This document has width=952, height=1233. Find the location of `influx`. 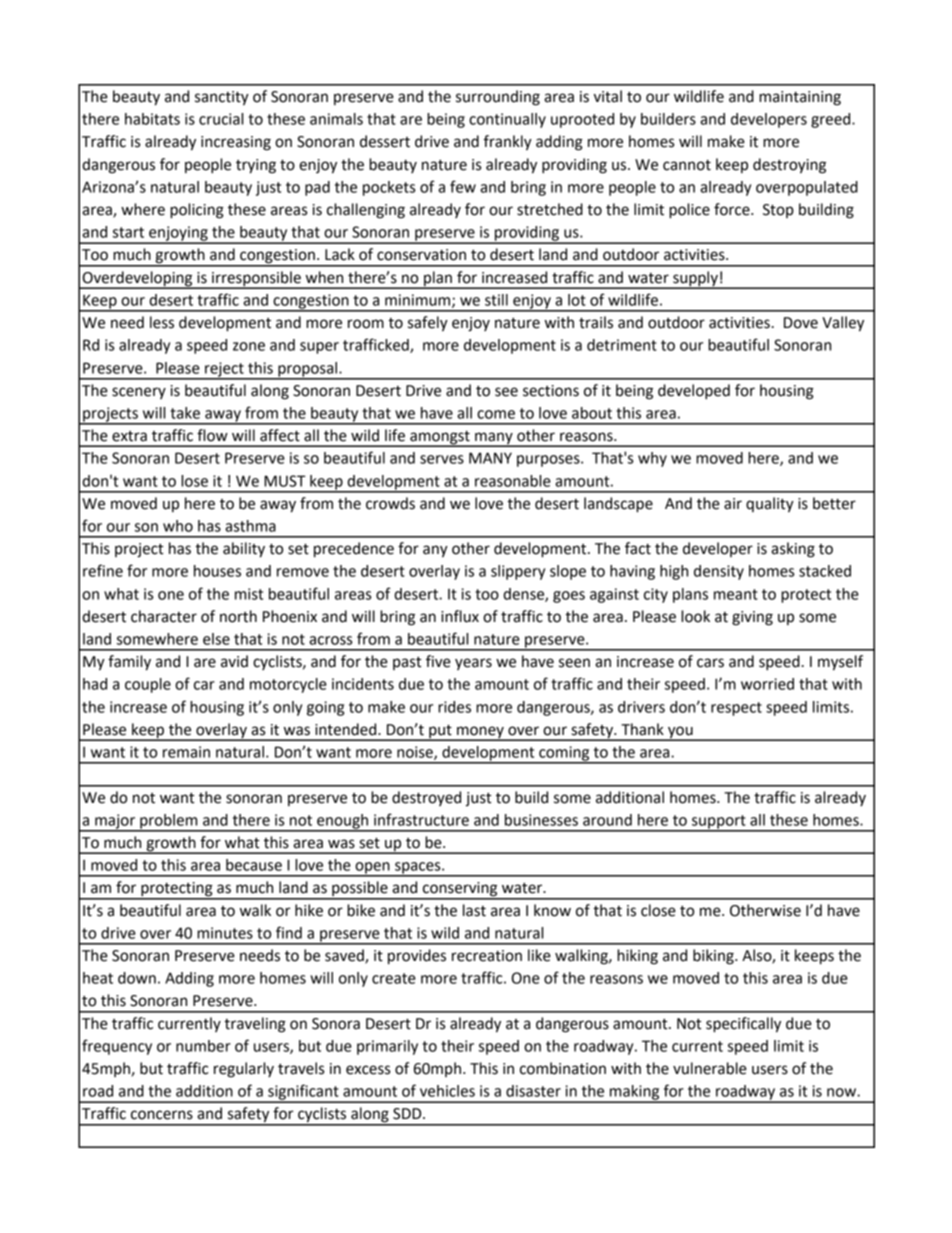

influx is located at coordinates (460, 616).
